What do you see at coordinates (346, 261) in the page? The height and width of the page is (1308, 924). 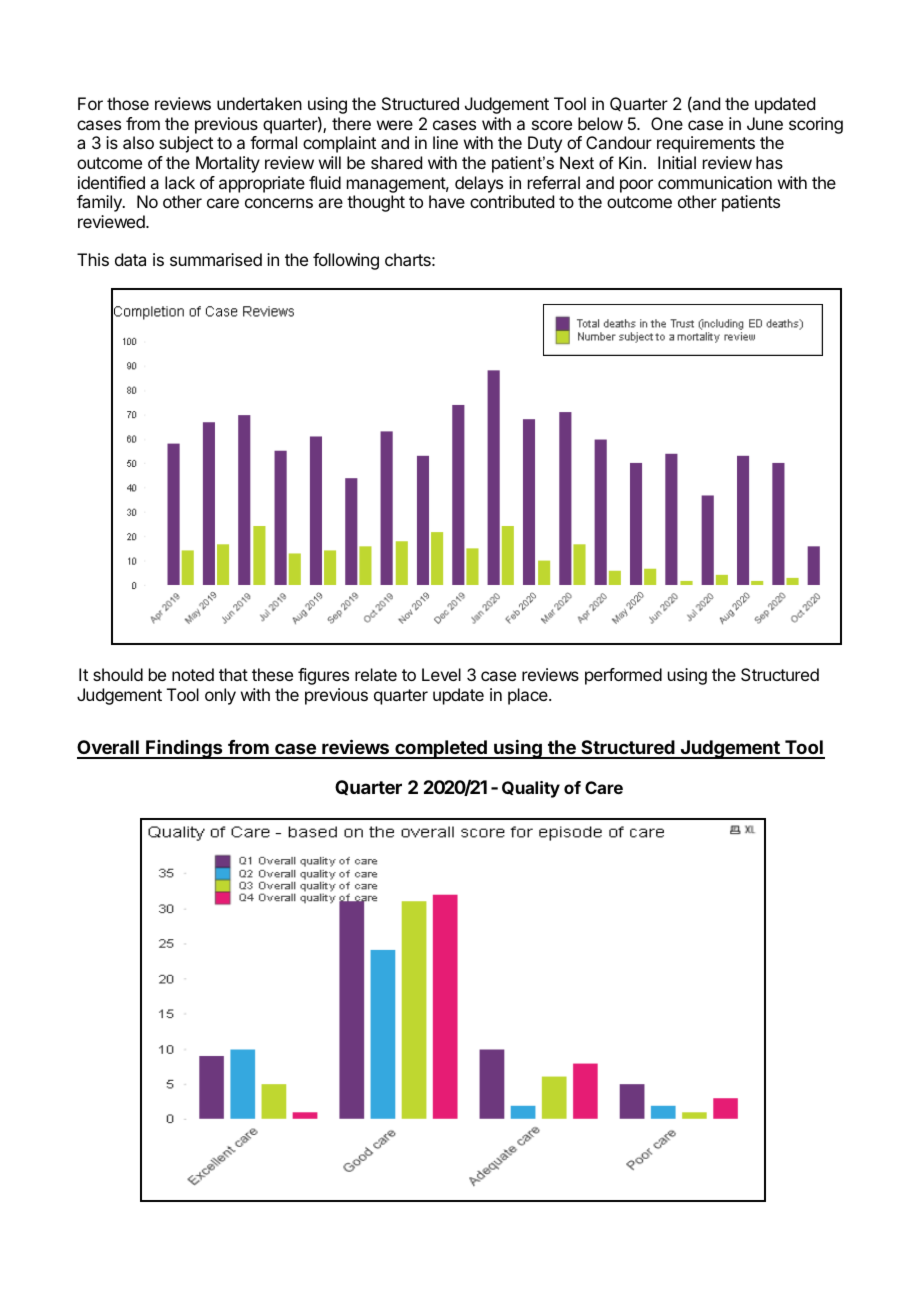 I see `following` at bounding box center [346, 261].
